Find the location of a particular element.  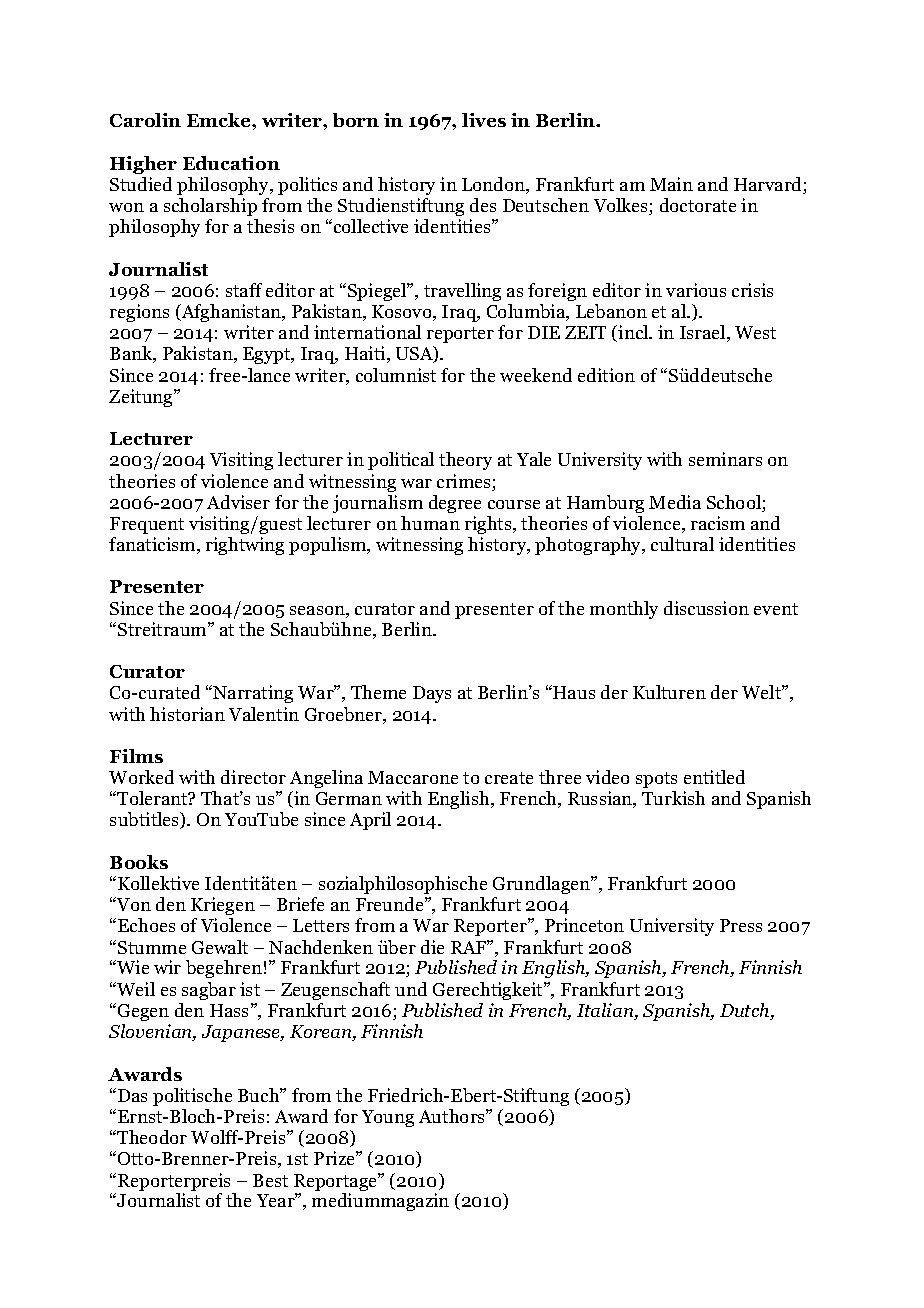

rightwing is located at coordinates (245, 546).
